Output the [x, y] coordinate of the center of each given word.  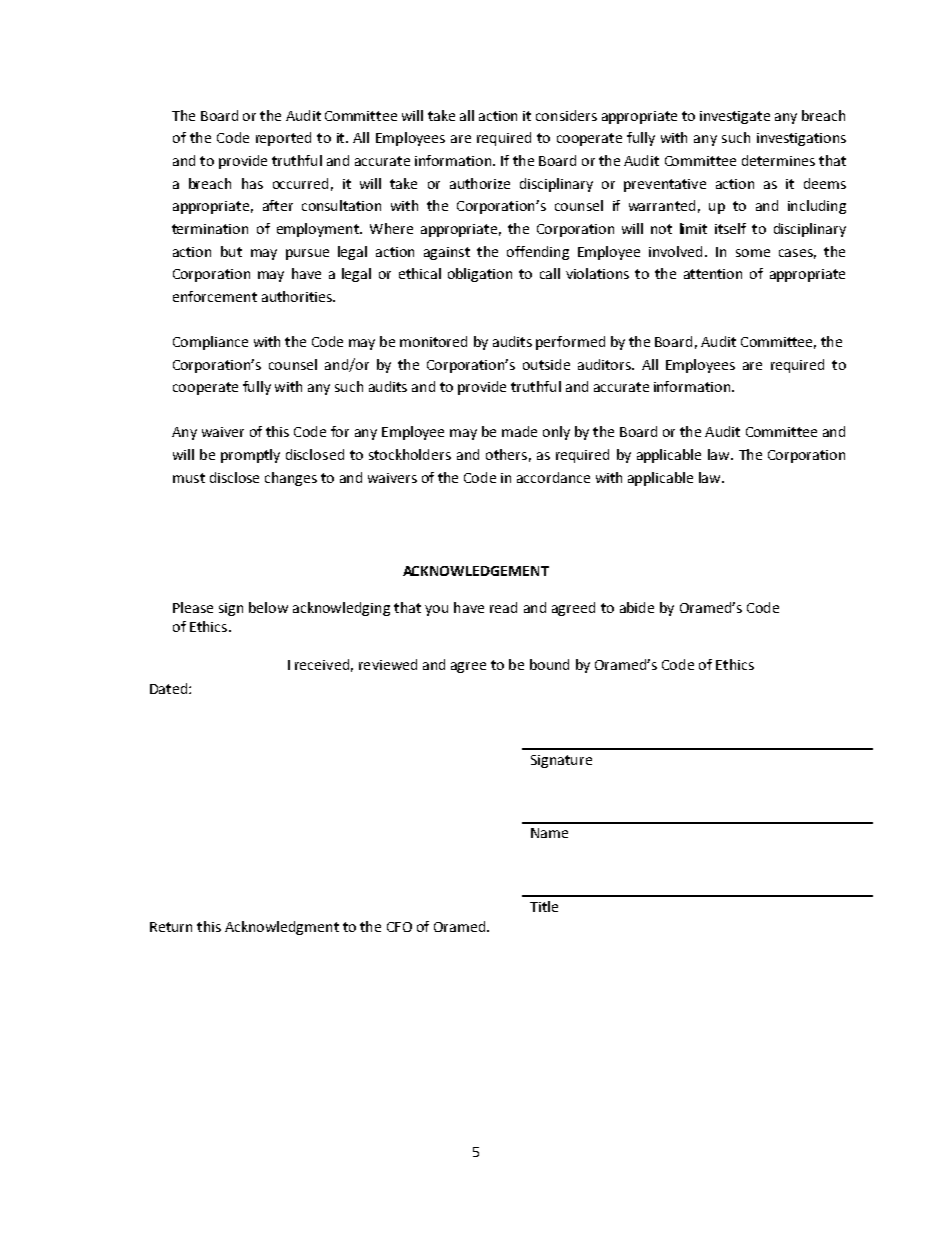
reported [283, 139]
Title [544, 906]
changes [291, 479]
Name [549, 833]
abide [637, 607]
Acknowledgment [282, 928]
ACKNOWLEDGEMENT [476, 571]
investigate [735, 117]
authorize [480, 183]
